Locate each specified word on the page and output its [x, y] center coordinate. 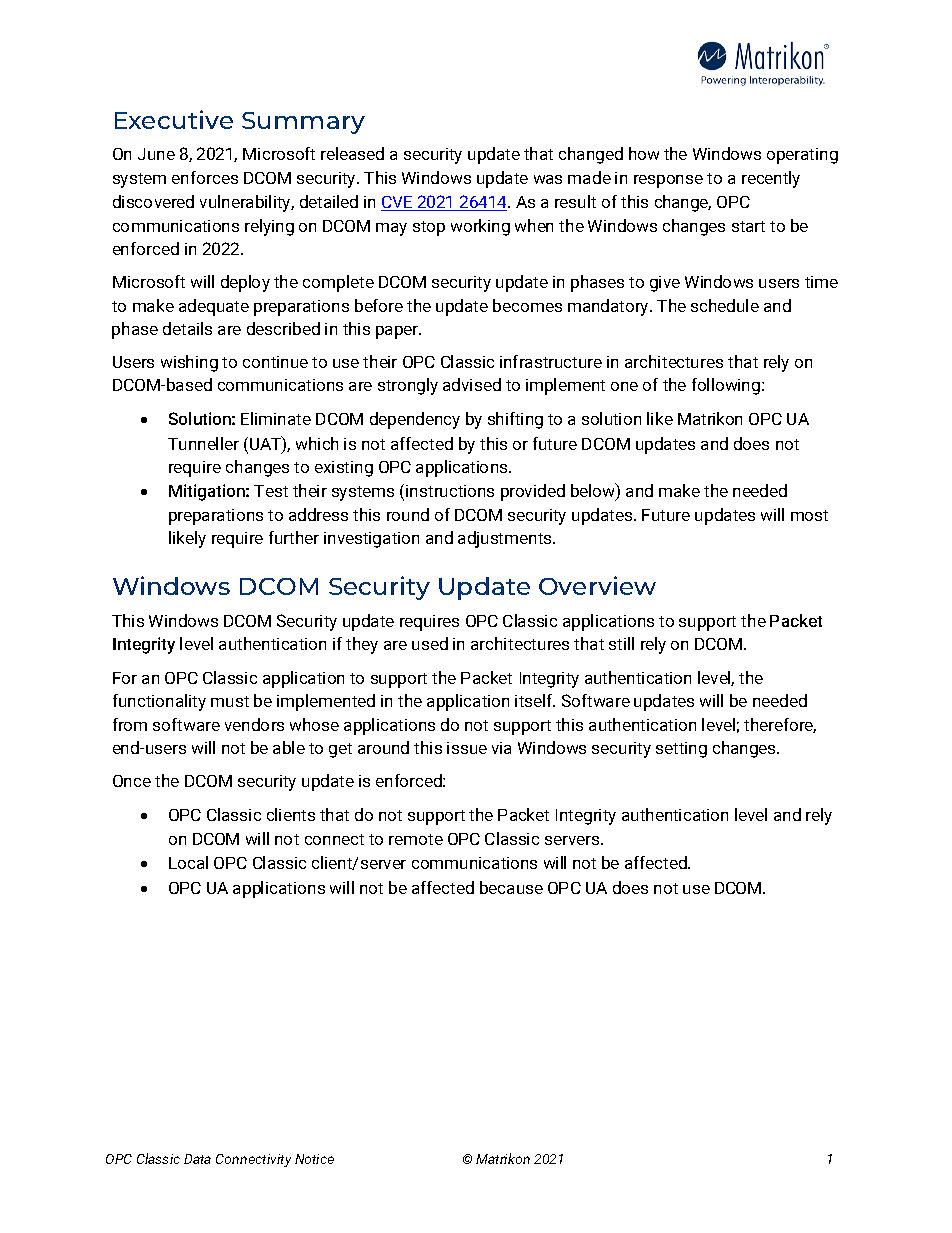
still [621, 643]
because [511, 887]
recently [771, 179]
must [230, 701]
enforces [205, 177]
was [548, 179]
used [430, 643]
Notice [314, 1159]
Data [197, 1159]
